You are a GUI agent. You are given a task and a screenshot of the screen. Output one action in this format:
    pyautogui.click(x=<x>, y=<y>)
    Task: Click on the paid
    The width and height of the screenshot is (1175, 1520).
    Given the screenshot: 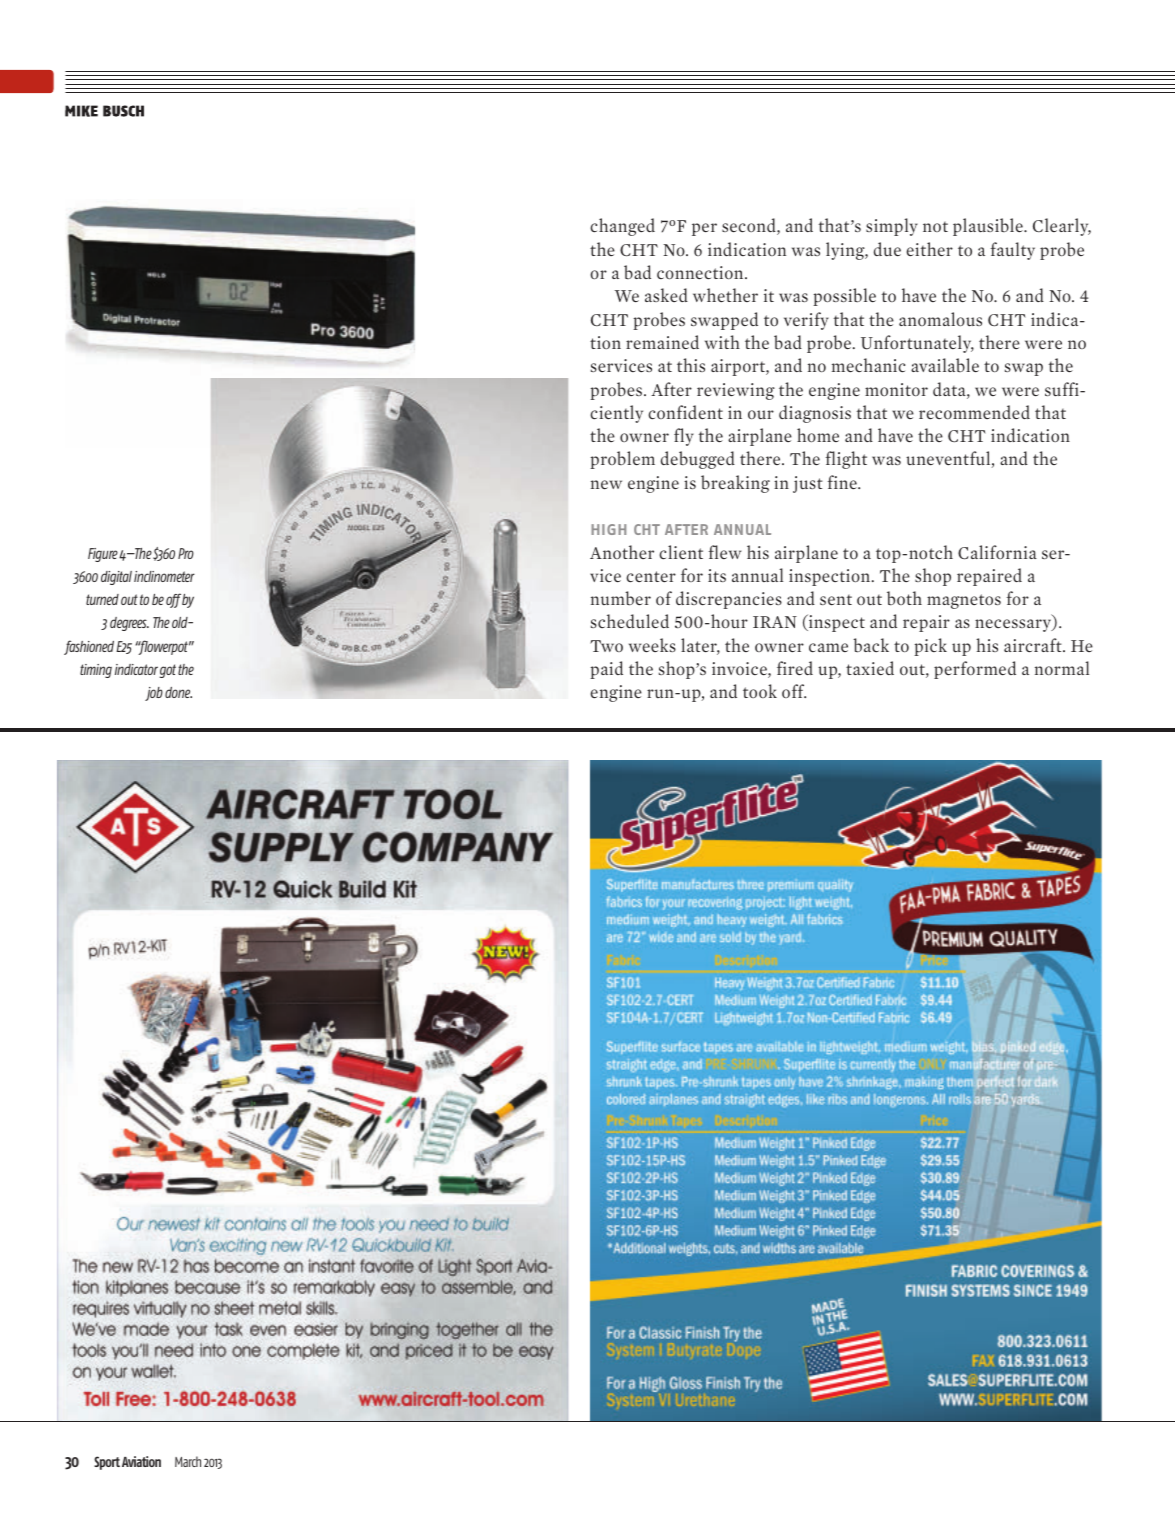 What is the action you would take?
    pyautogui.click(x=606, y=670)
